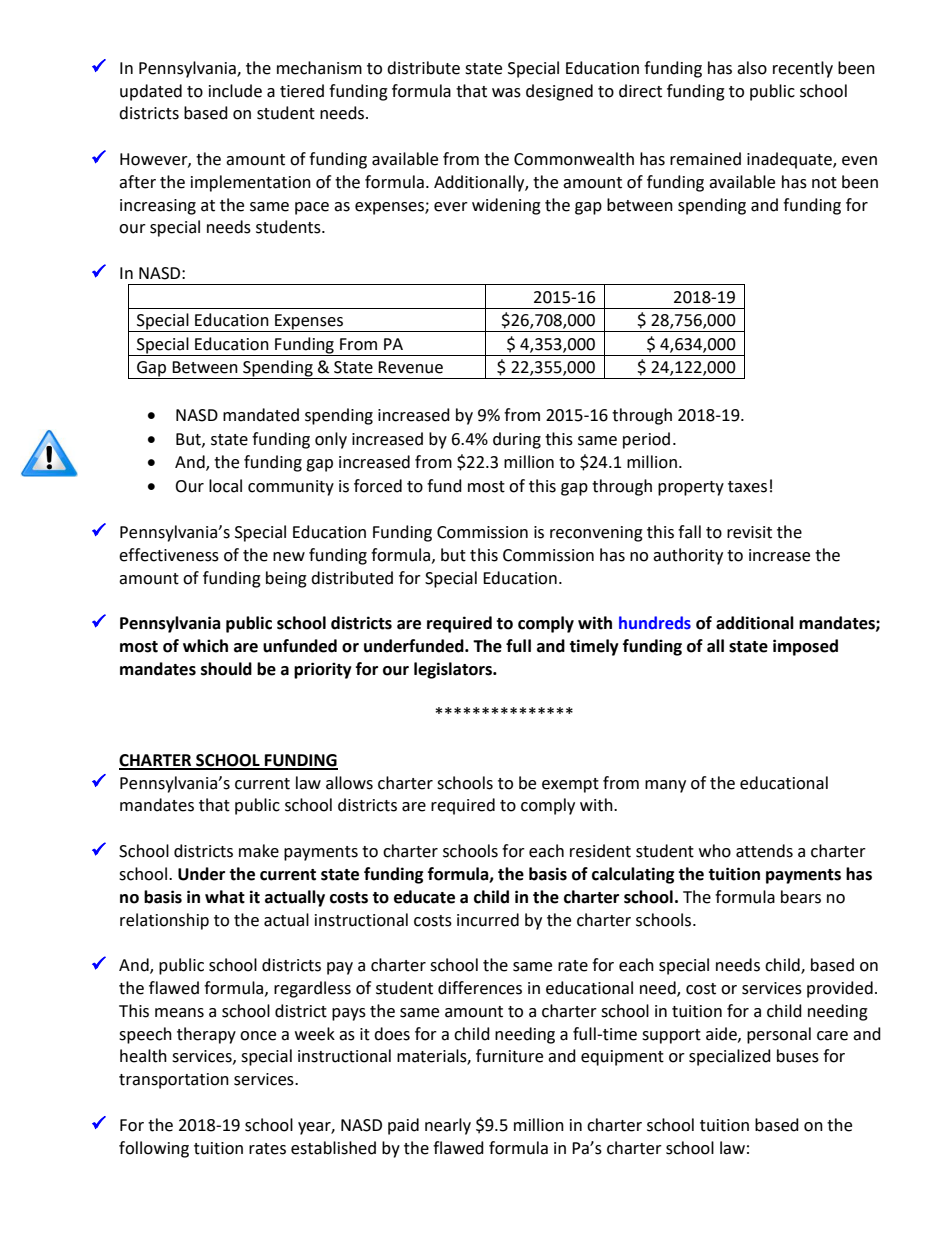 The image size is (952, 1233). What do you see at coordinates (174, 1081) in the page?
I see `transportation` at bounding box center [174, 1081].
